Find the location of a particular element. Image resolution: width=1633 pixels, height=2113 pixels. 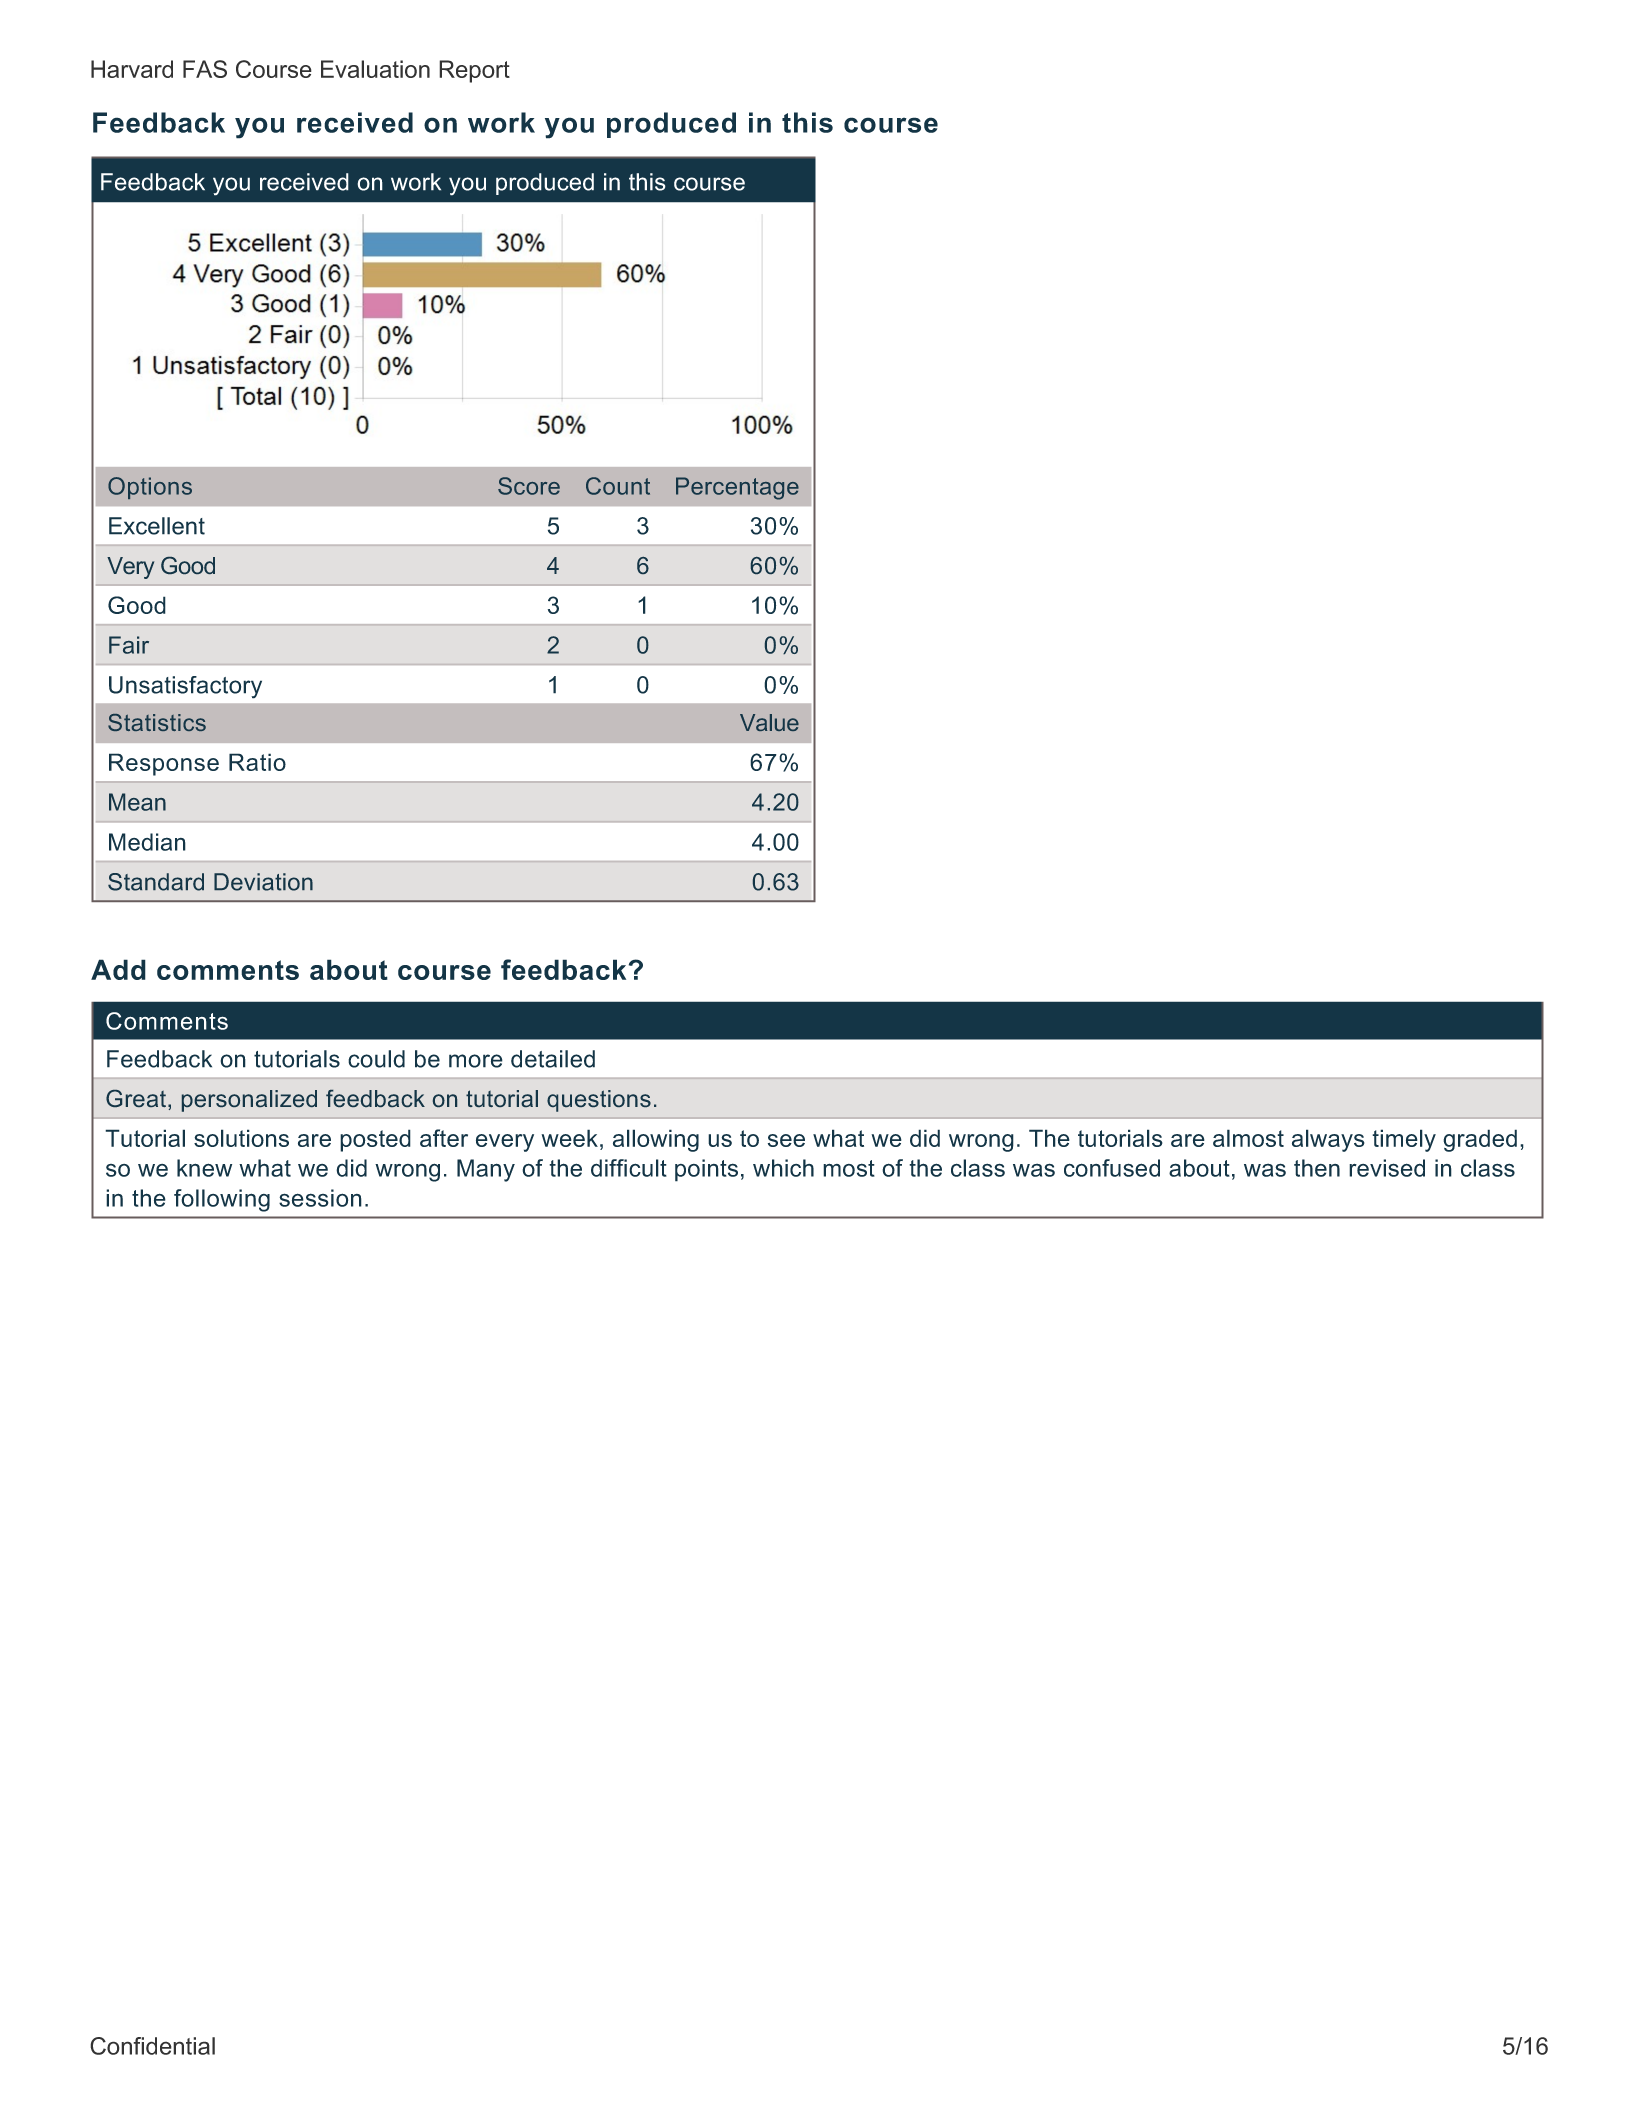

Report is located at coordinates (474, 71).
